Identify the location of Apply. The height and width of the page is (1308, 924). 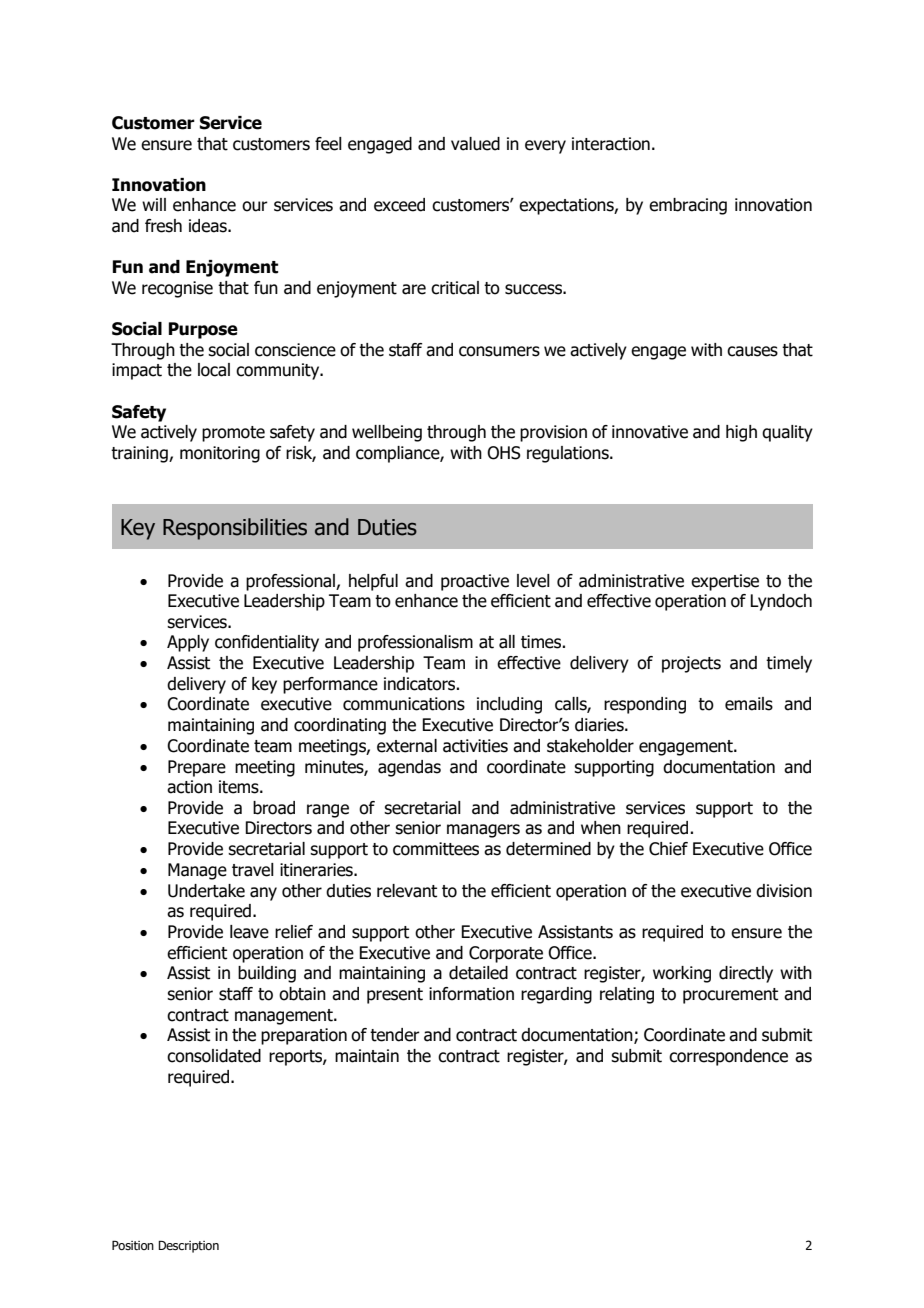
(188, 643).
